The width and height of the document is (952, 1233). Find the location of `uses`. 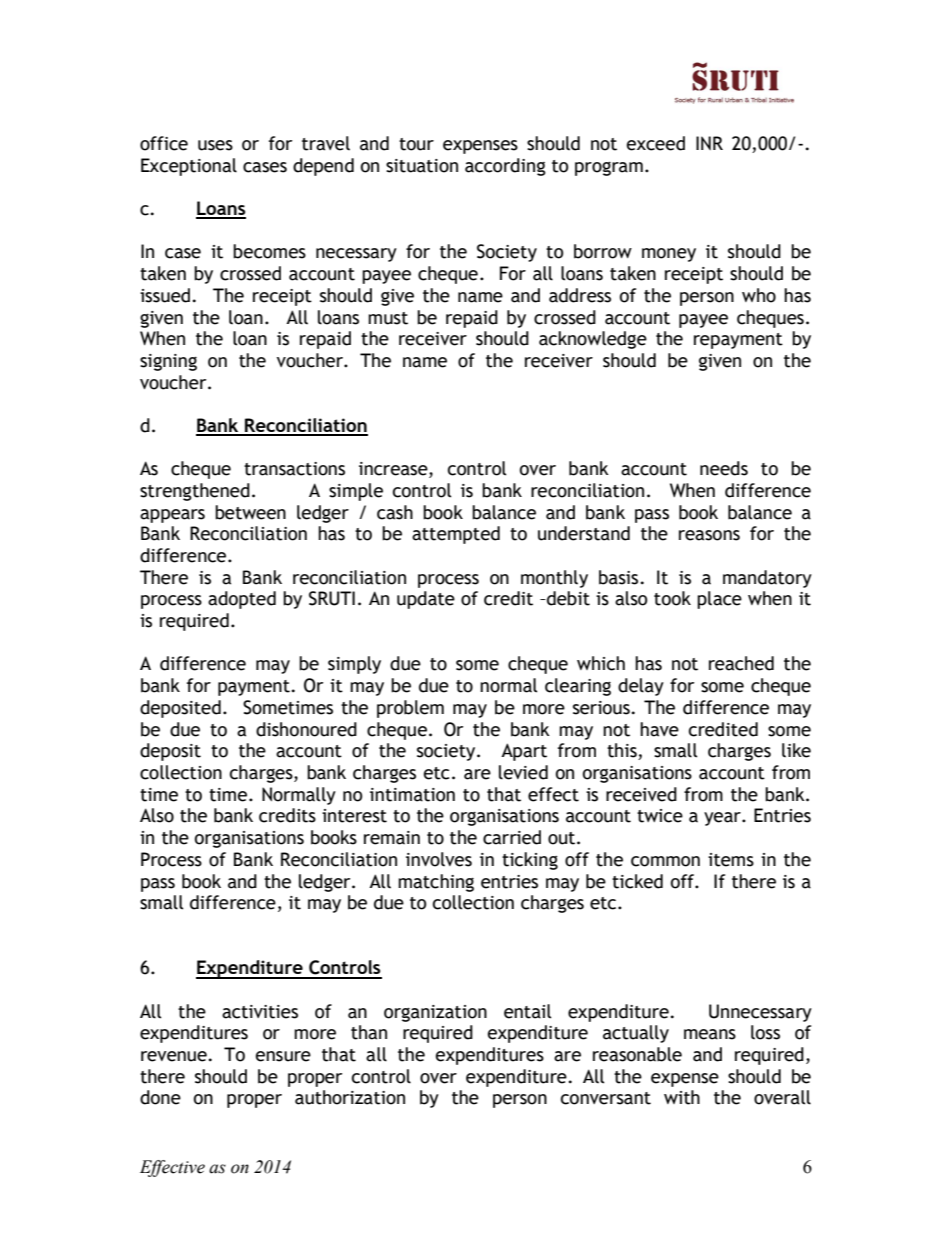

uses is located at coordinates (215, 145).
